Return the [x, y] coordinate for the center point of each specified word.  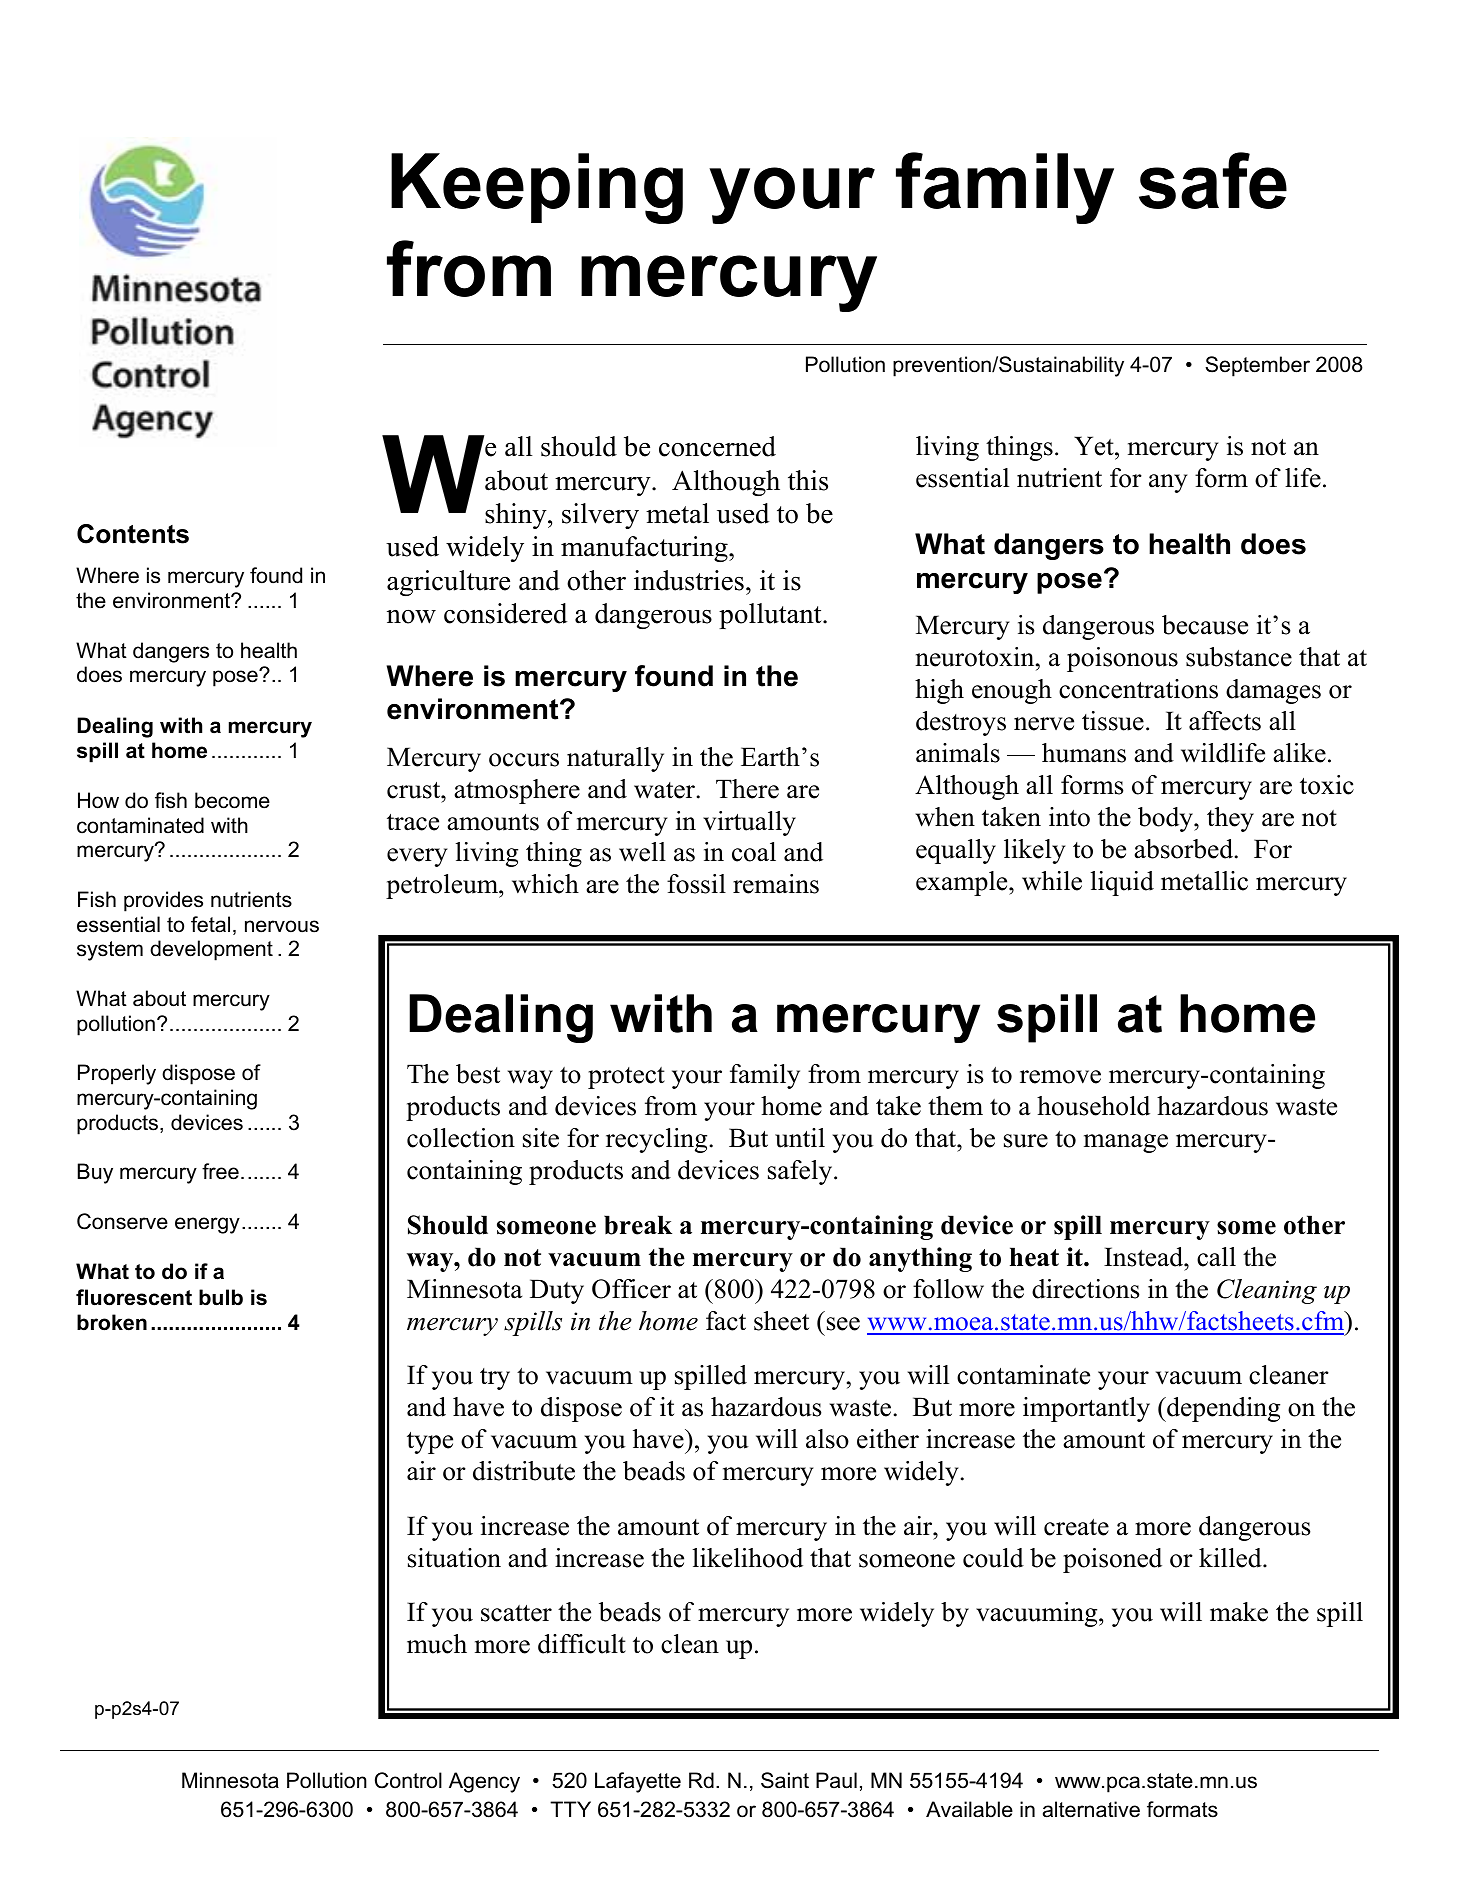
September [1257, 366]
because [1205, 625]
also [827, 1439]
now [411, 617]
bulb [221, 1297]
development [211, 950]
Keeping [537, 188]
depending [1222, 1409]
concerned [717, 446]
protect [626, 1078]
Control [408, 1780]
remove [1060, 1077]
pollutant [771, 616]
